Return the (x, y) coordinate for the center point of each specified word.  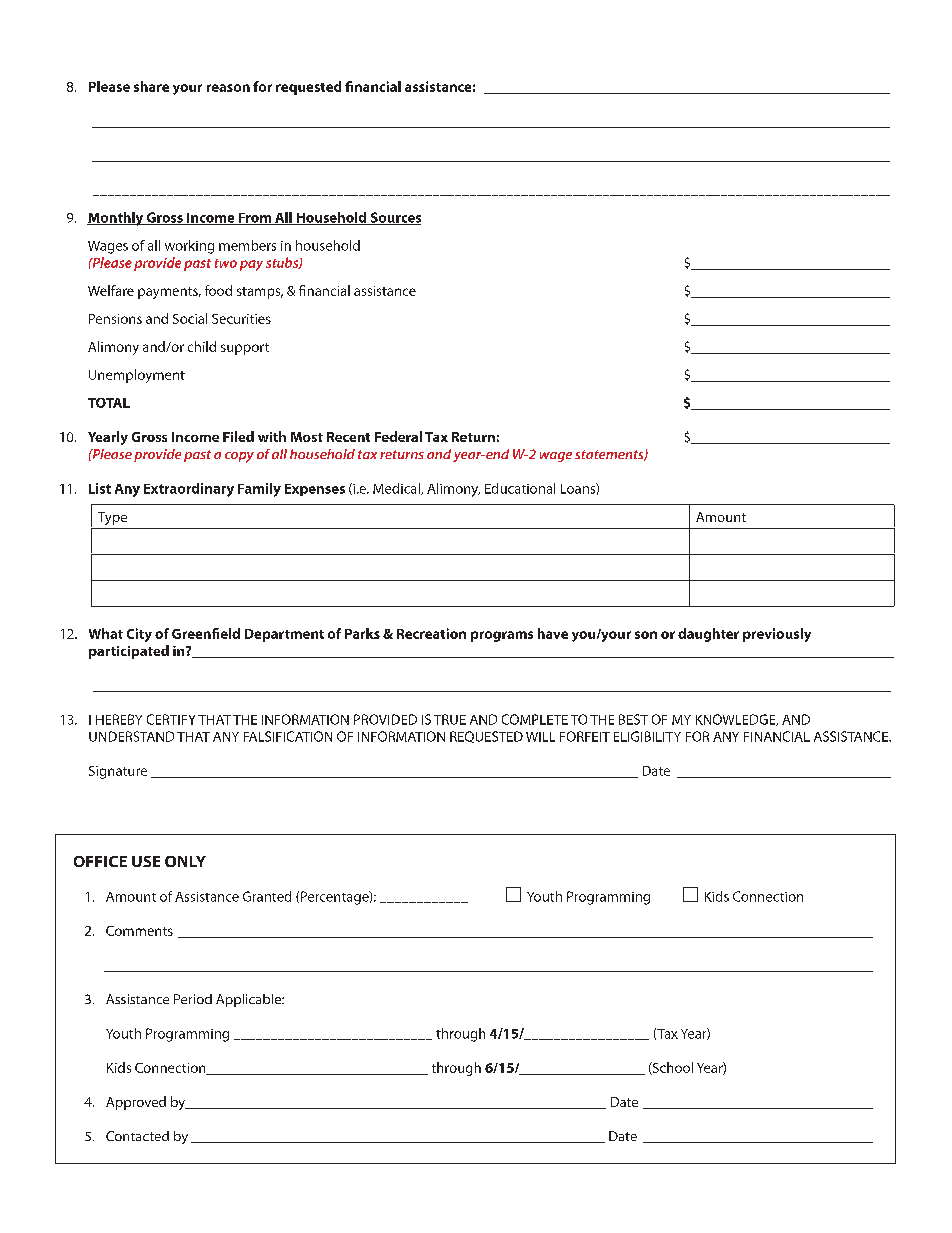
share (151, 86)
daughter (708, 635)
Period (193, 999)
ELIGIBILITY (647, 736)
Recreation (431, 633)
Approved (136, 1103)
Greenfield (206, 633)
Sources (394, 218)
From (255, 219)
